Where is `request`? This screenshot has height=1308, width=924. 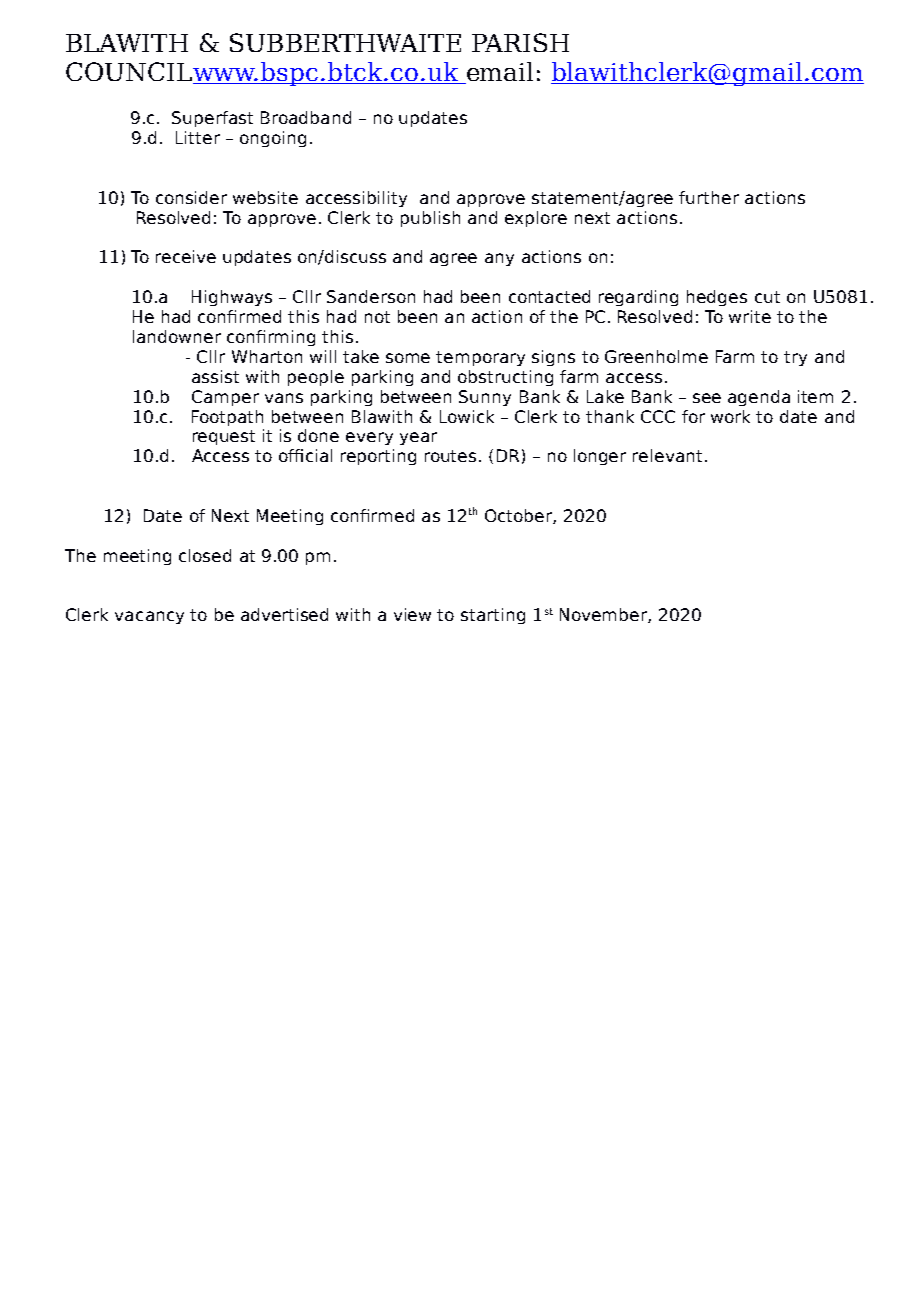
request is located at coordinates (224, 437).
